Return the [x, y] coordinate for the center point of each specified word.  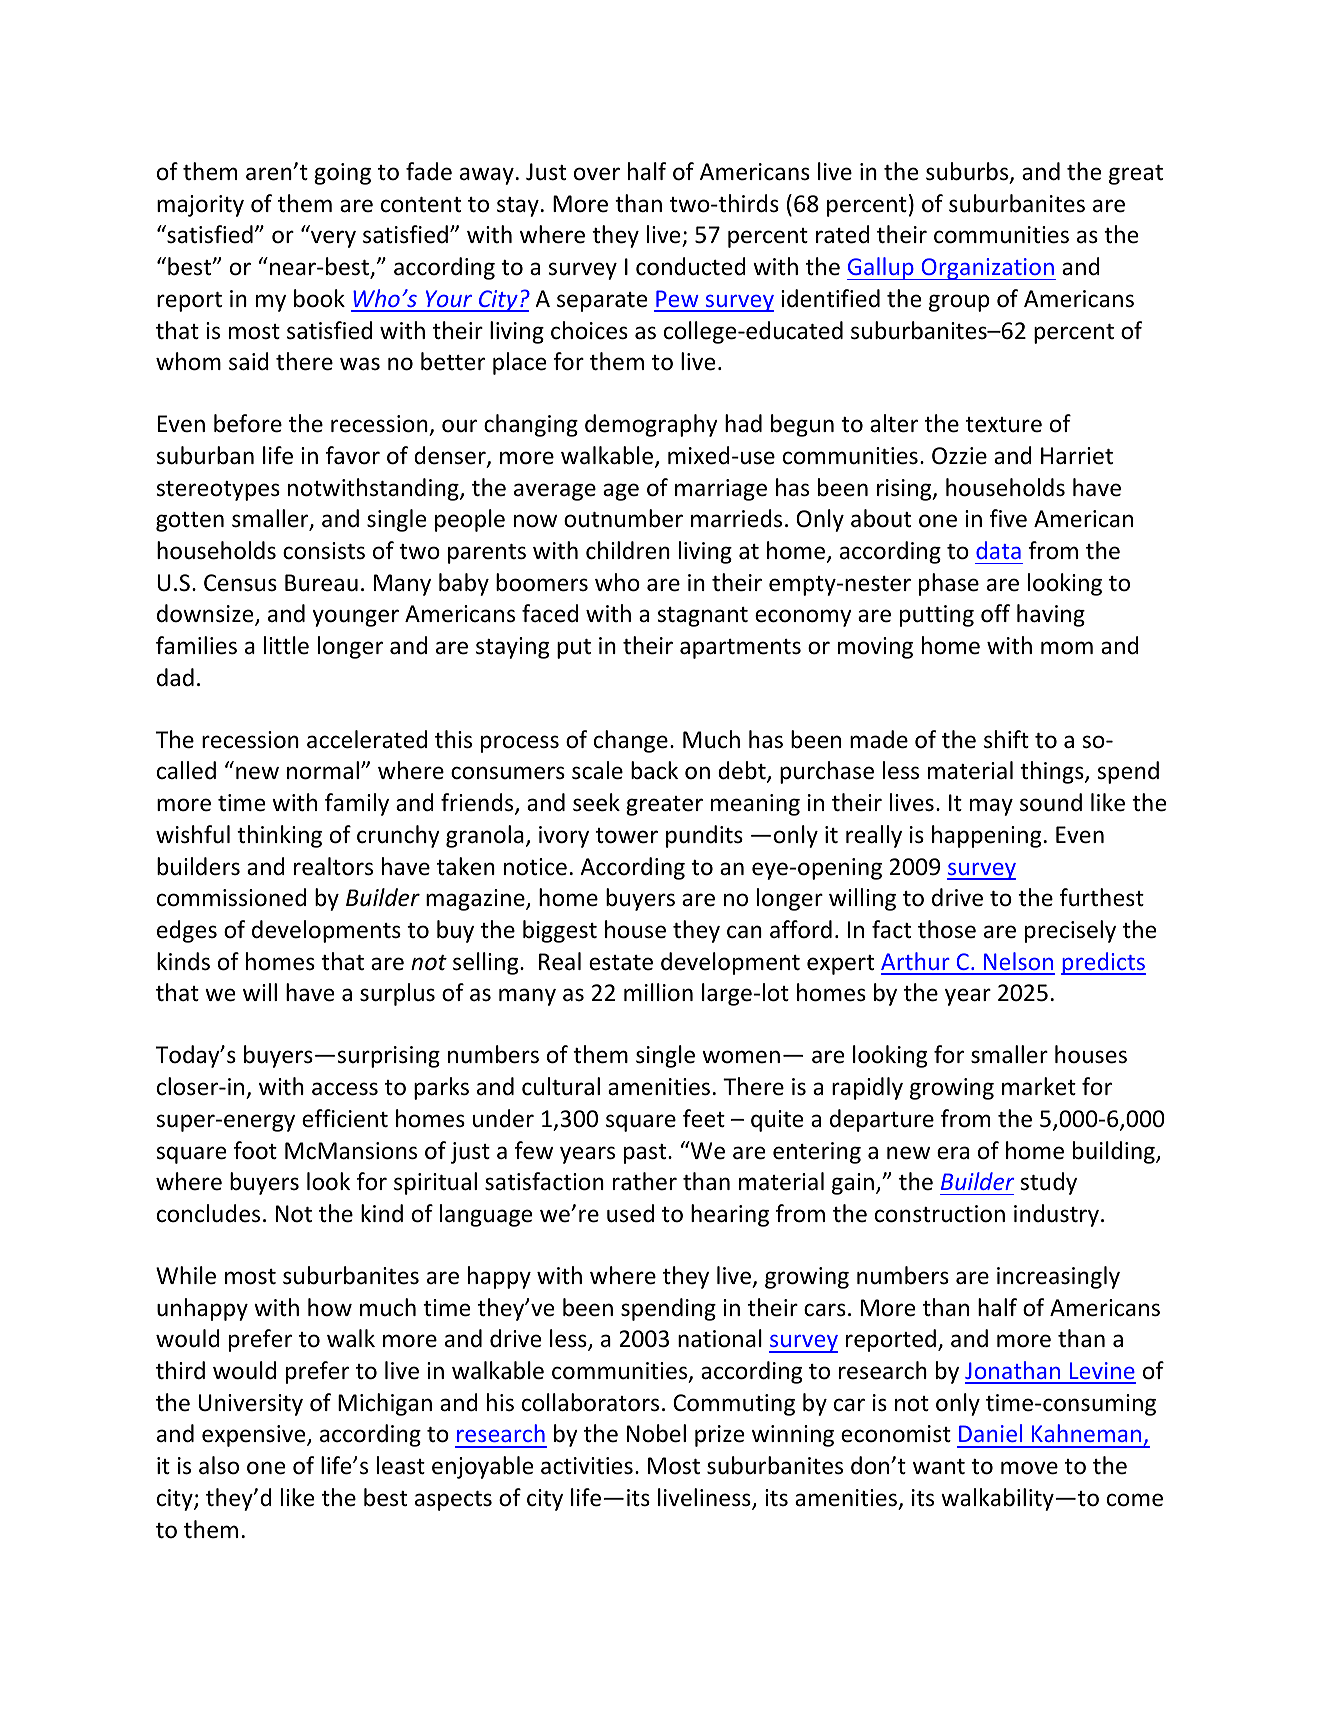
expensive [255, 1436]
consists [324, 551]
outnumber [623, 518]
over [597, 174]
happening [986, 836]
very [333, 239]
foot [255, 1150]
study [1048, 1183]
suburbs [968, 172]
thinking [279, 836]
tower [627, 836]
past [646, 1154]
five [1008, 518]
